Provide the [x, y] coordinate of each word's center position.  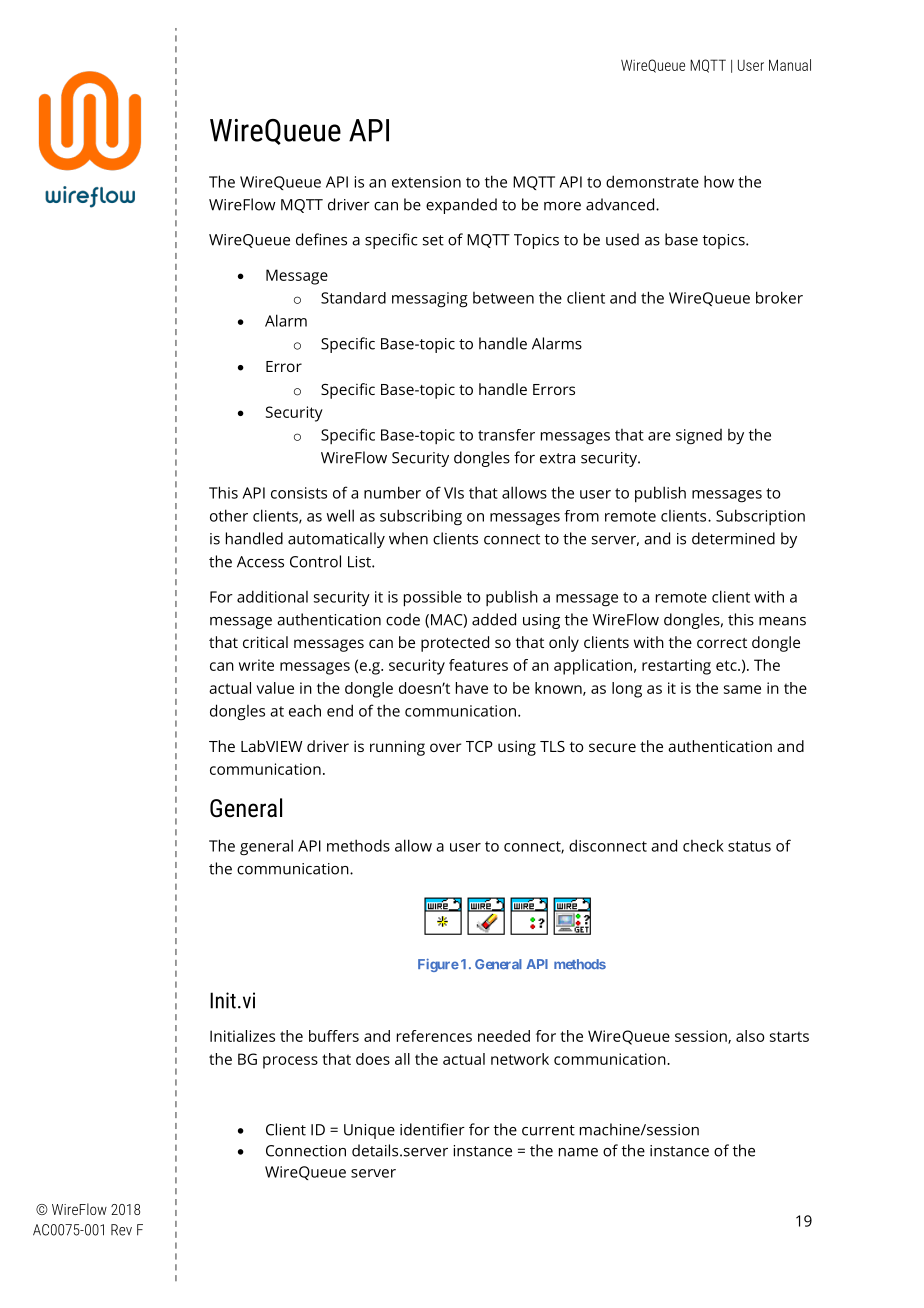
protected [455, 644]
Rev [121, 1230]
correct [722, 643]
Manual [790, 65]
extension [426, 182]
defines [321, 239]
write [256, 665]
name [578, 1152]
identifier [432, 1129]
